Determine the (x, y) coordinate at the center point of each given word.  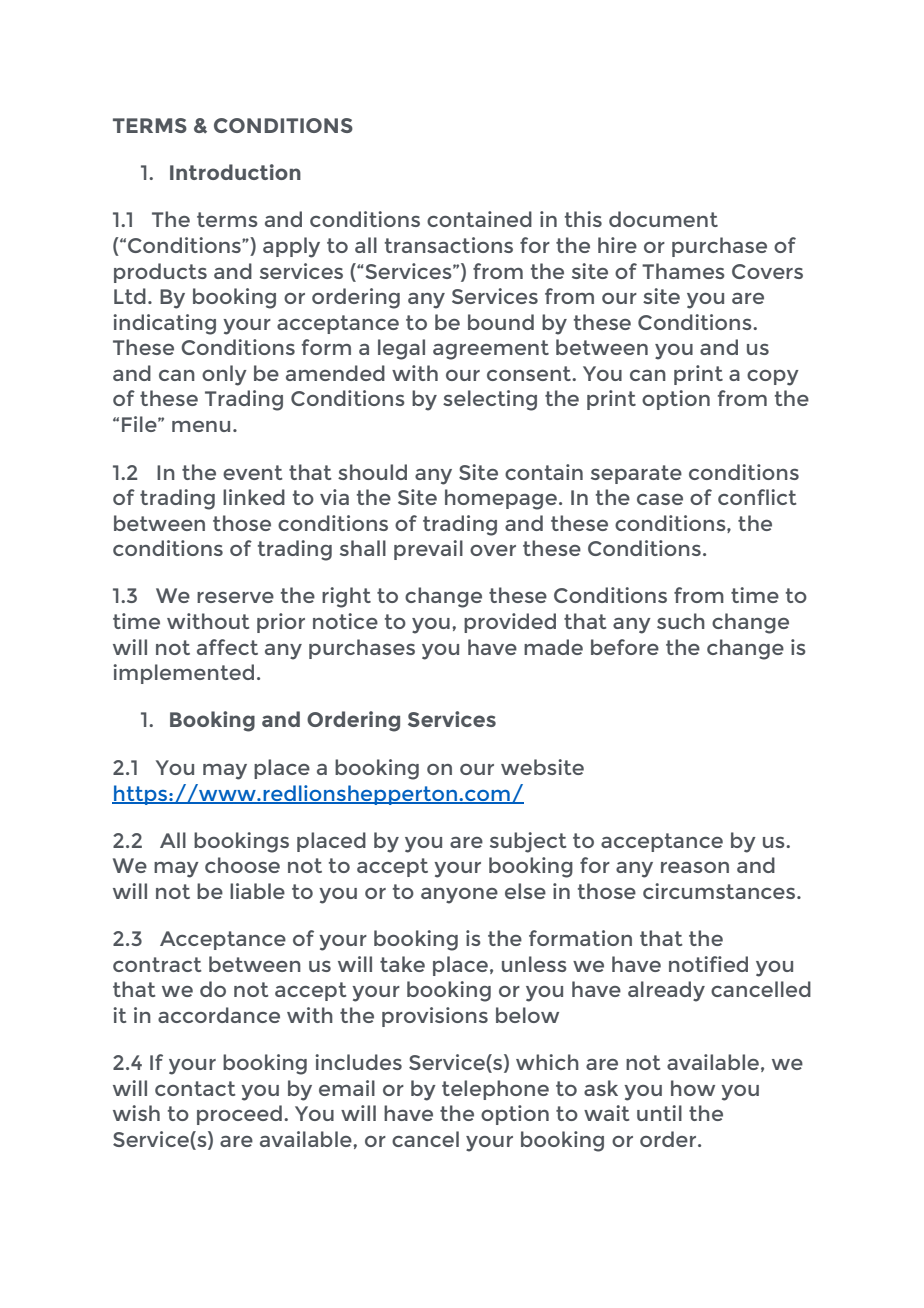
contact (195, 1088)
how (693, 1088)
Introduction (235, 172)
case (660, 499)
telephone (495, 1090)
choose (242, 865)
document (663, 219)
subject (528, 842)
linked (254, 497)
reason (695, 867)
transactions (449, 245)
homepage (501, 499)
